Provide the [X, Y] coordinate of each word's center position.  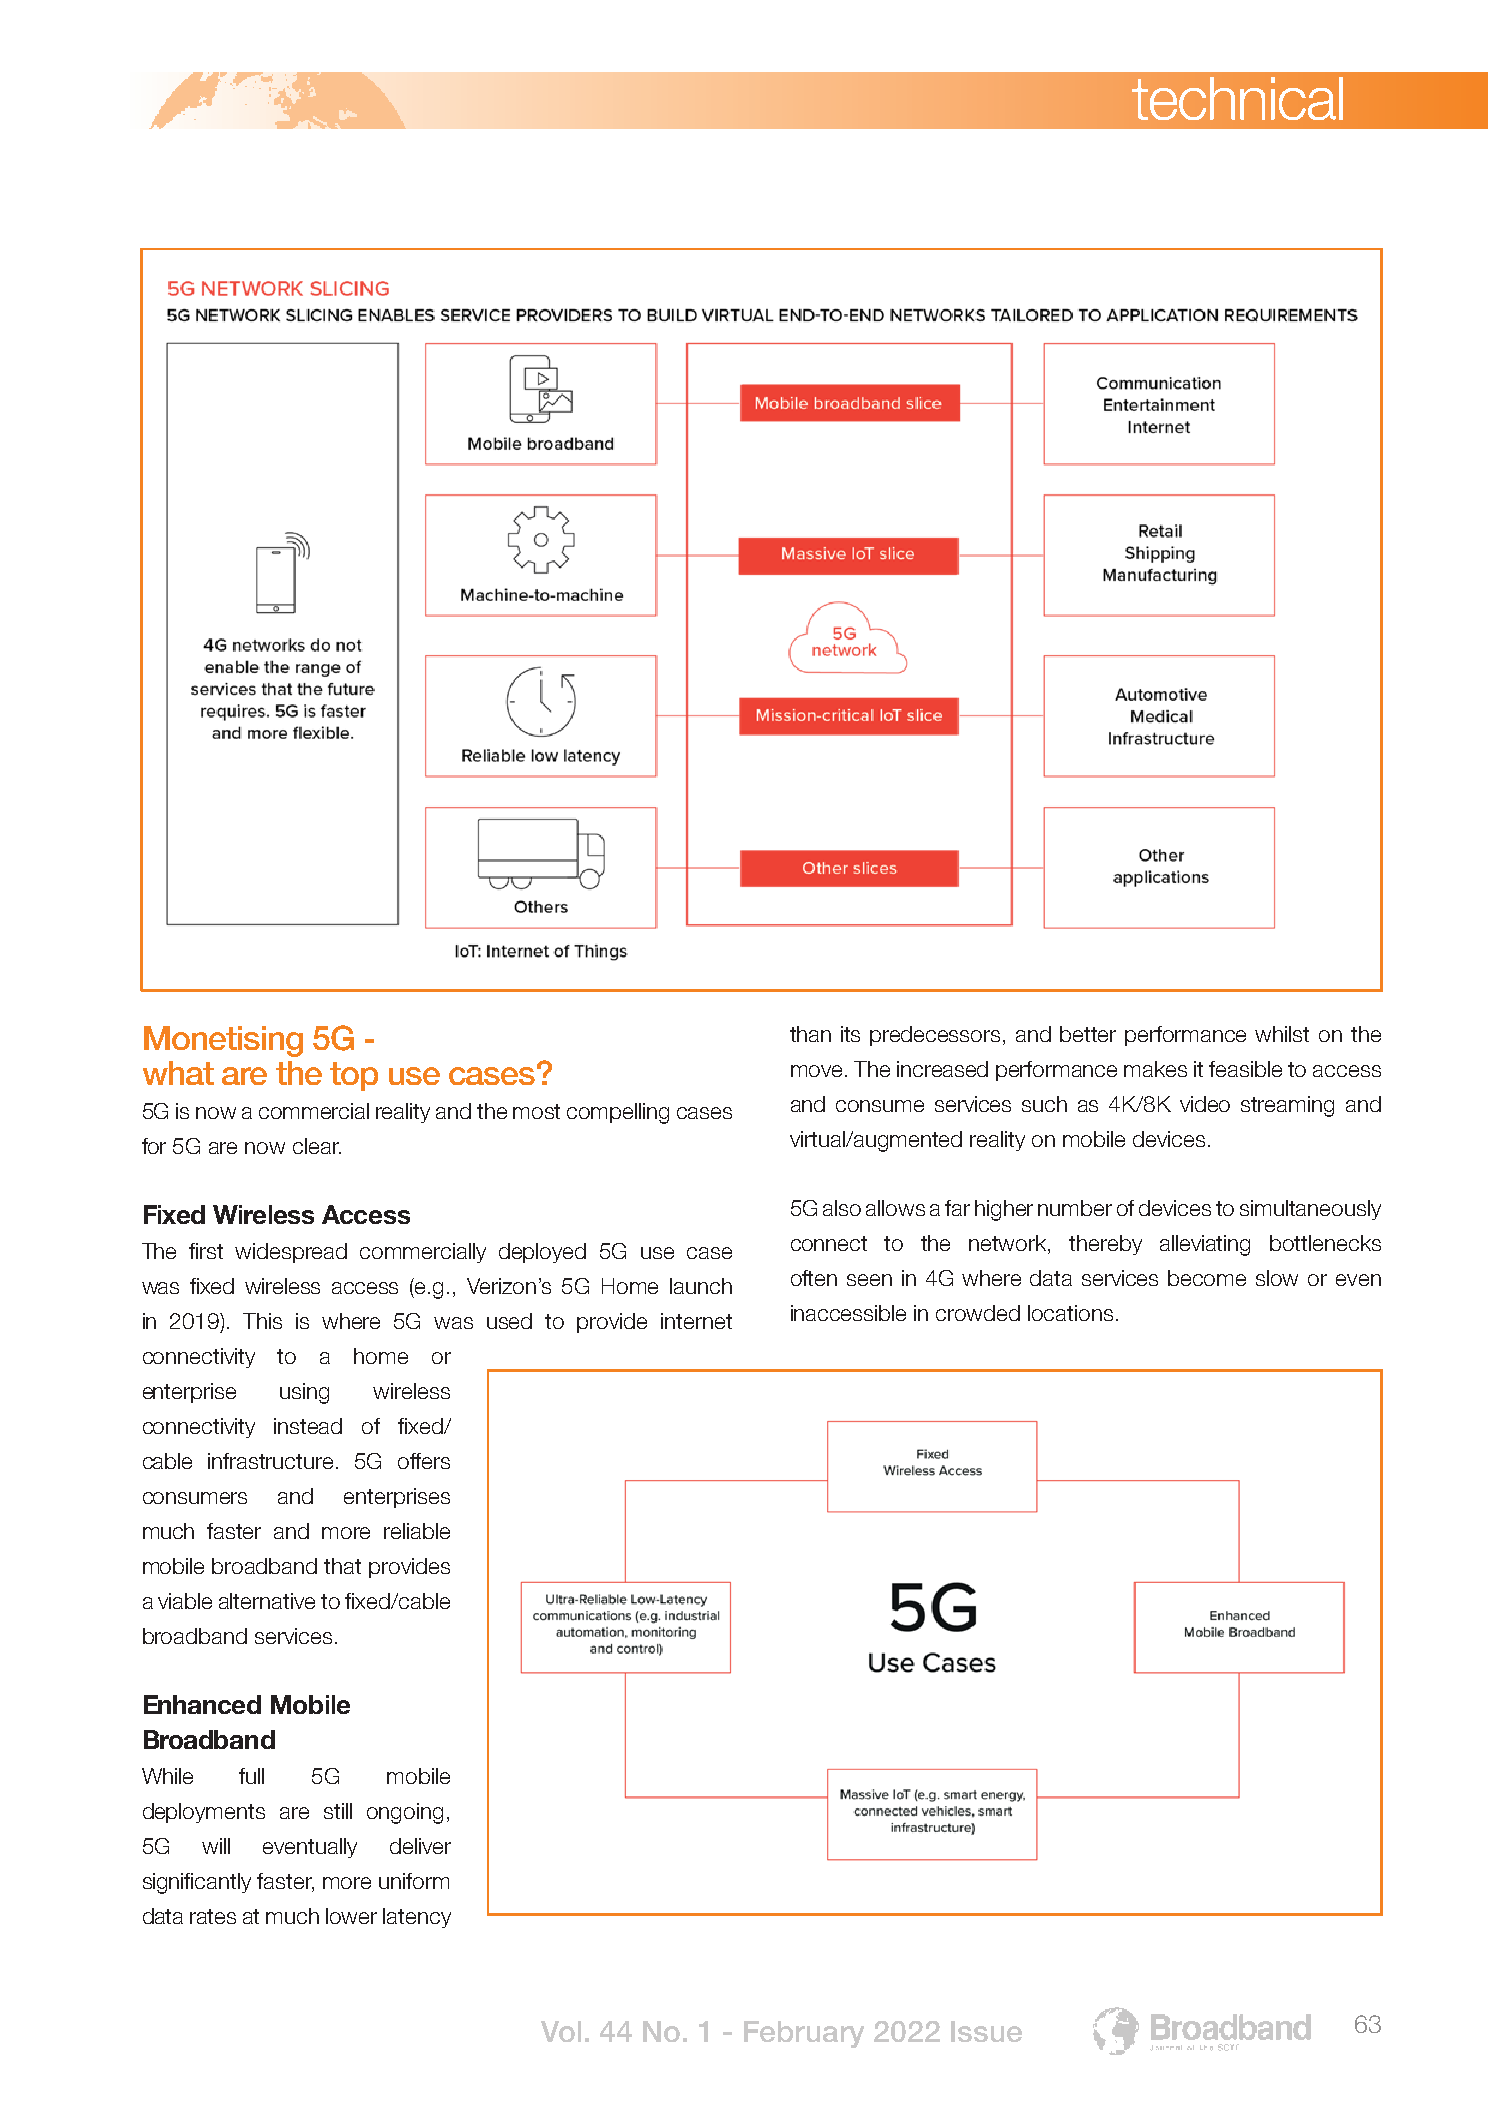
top [354, 1076]
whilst [1282, 1034]
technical [1237, 98]
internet [696, 1321]
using [304, 1393]
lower [351, 1916]
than [810, 1034]
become [1207, 1278]
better [1088, 1034]
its [850, 1034]
